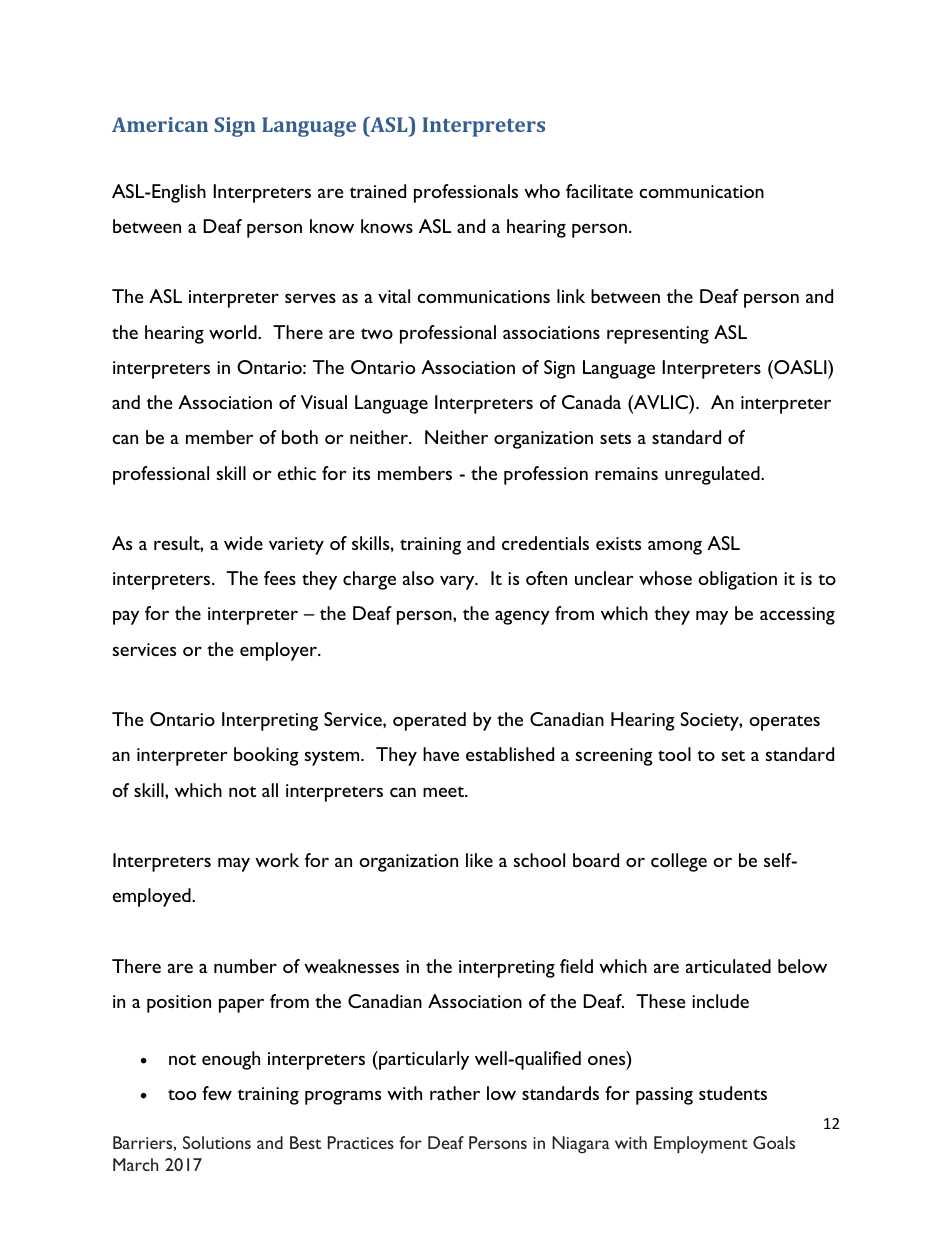  Describe the element at coordinates (377, 191) in the image. I see `trained` at that location.
